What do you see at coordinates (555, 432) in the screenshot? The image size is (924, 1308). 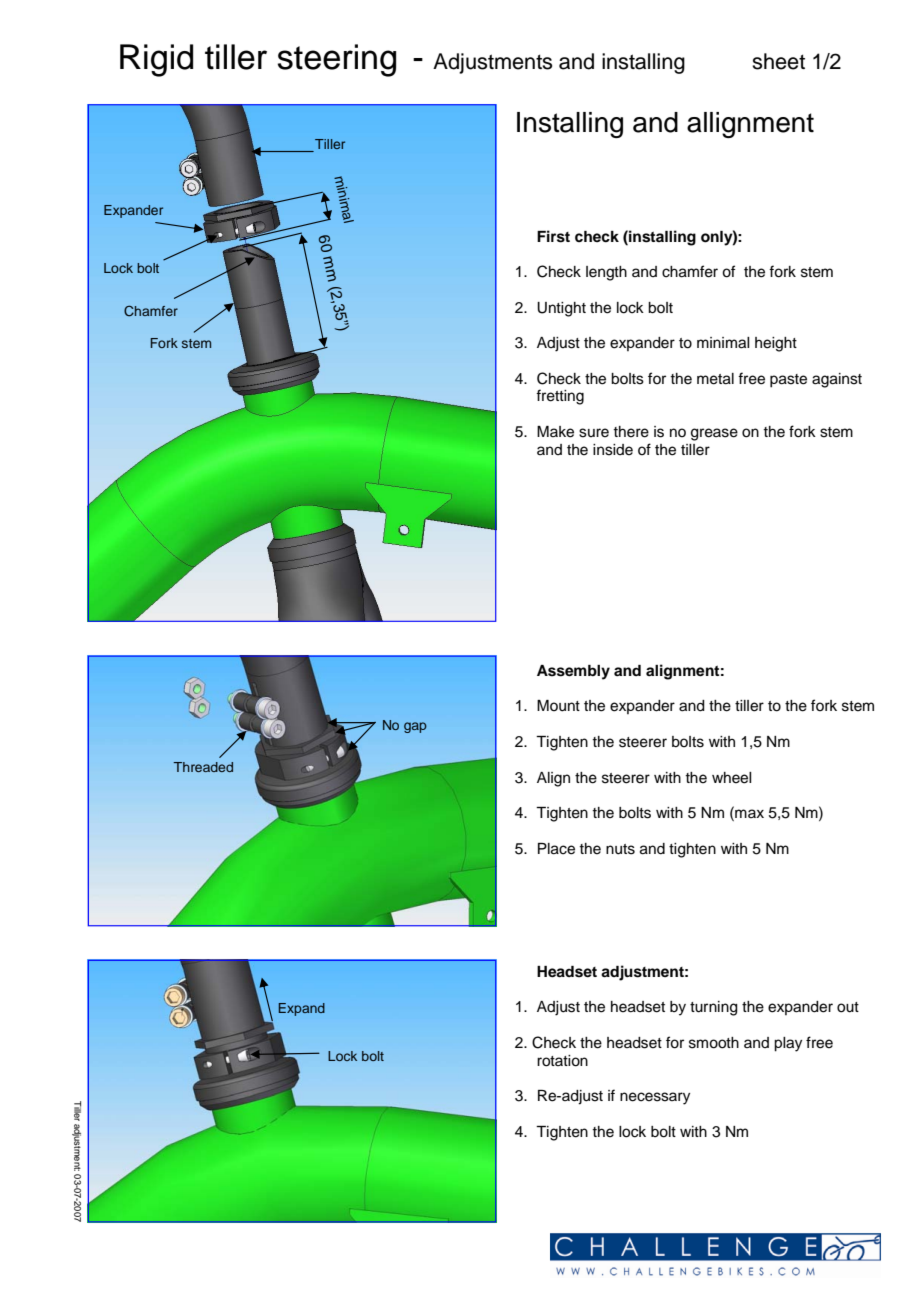 I see `Make` at bounding box center [555, 432].
